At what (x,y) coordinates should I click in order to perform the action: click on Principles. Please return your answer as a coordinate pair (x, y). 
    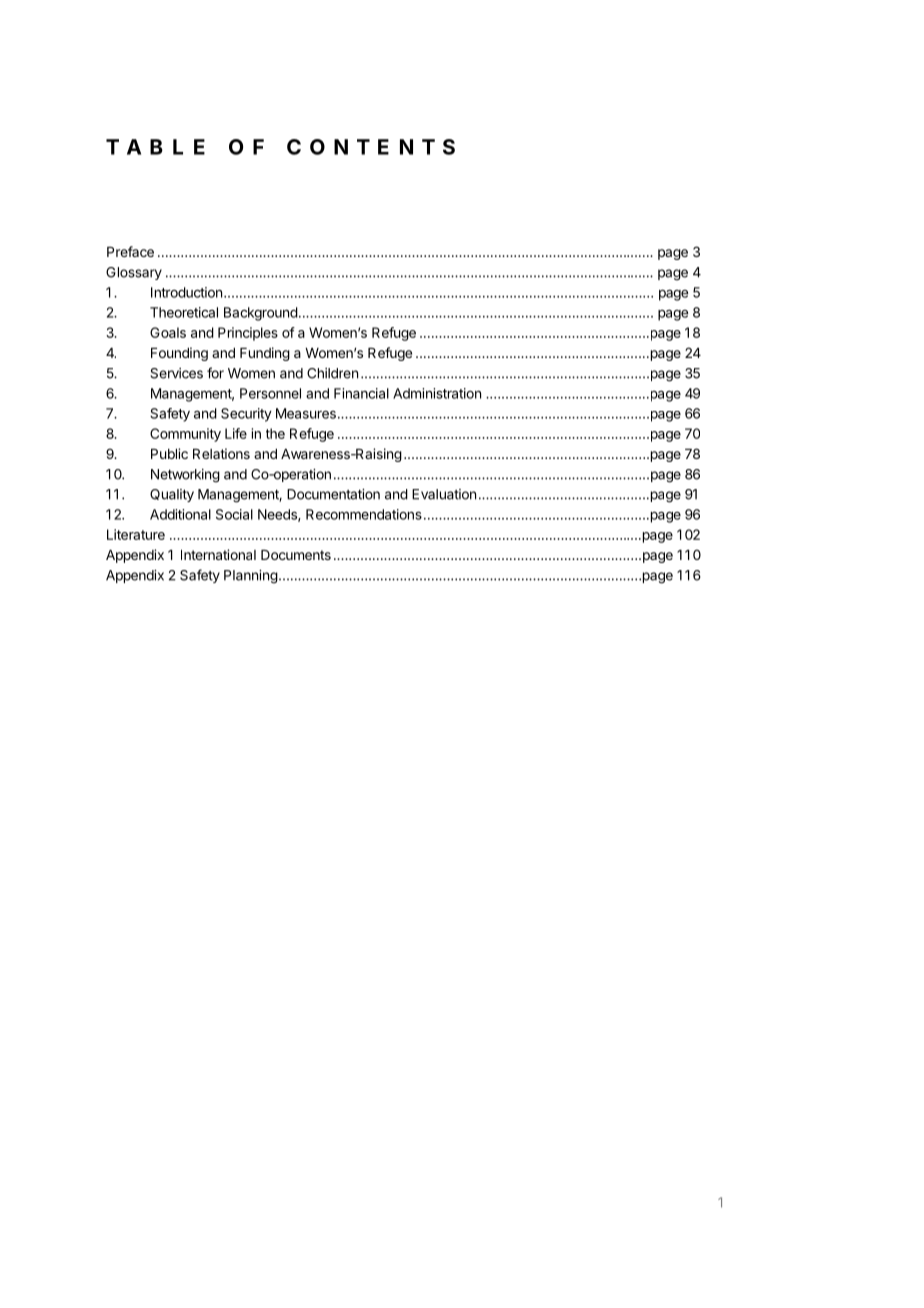
    Looking at the image, I should click on (248, 334).
